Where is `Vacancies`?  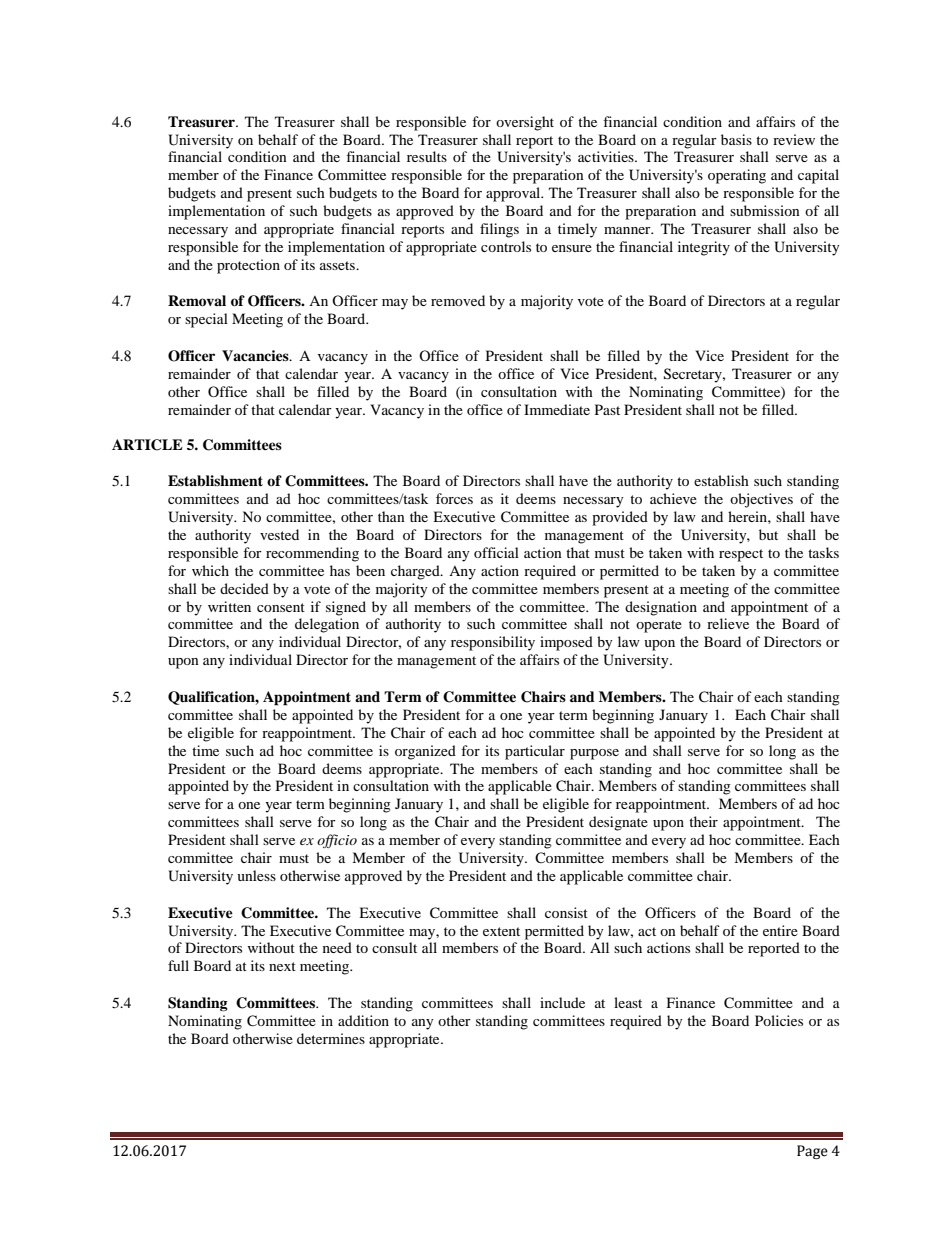
Vacancies is located at coordinates (256, 355).
